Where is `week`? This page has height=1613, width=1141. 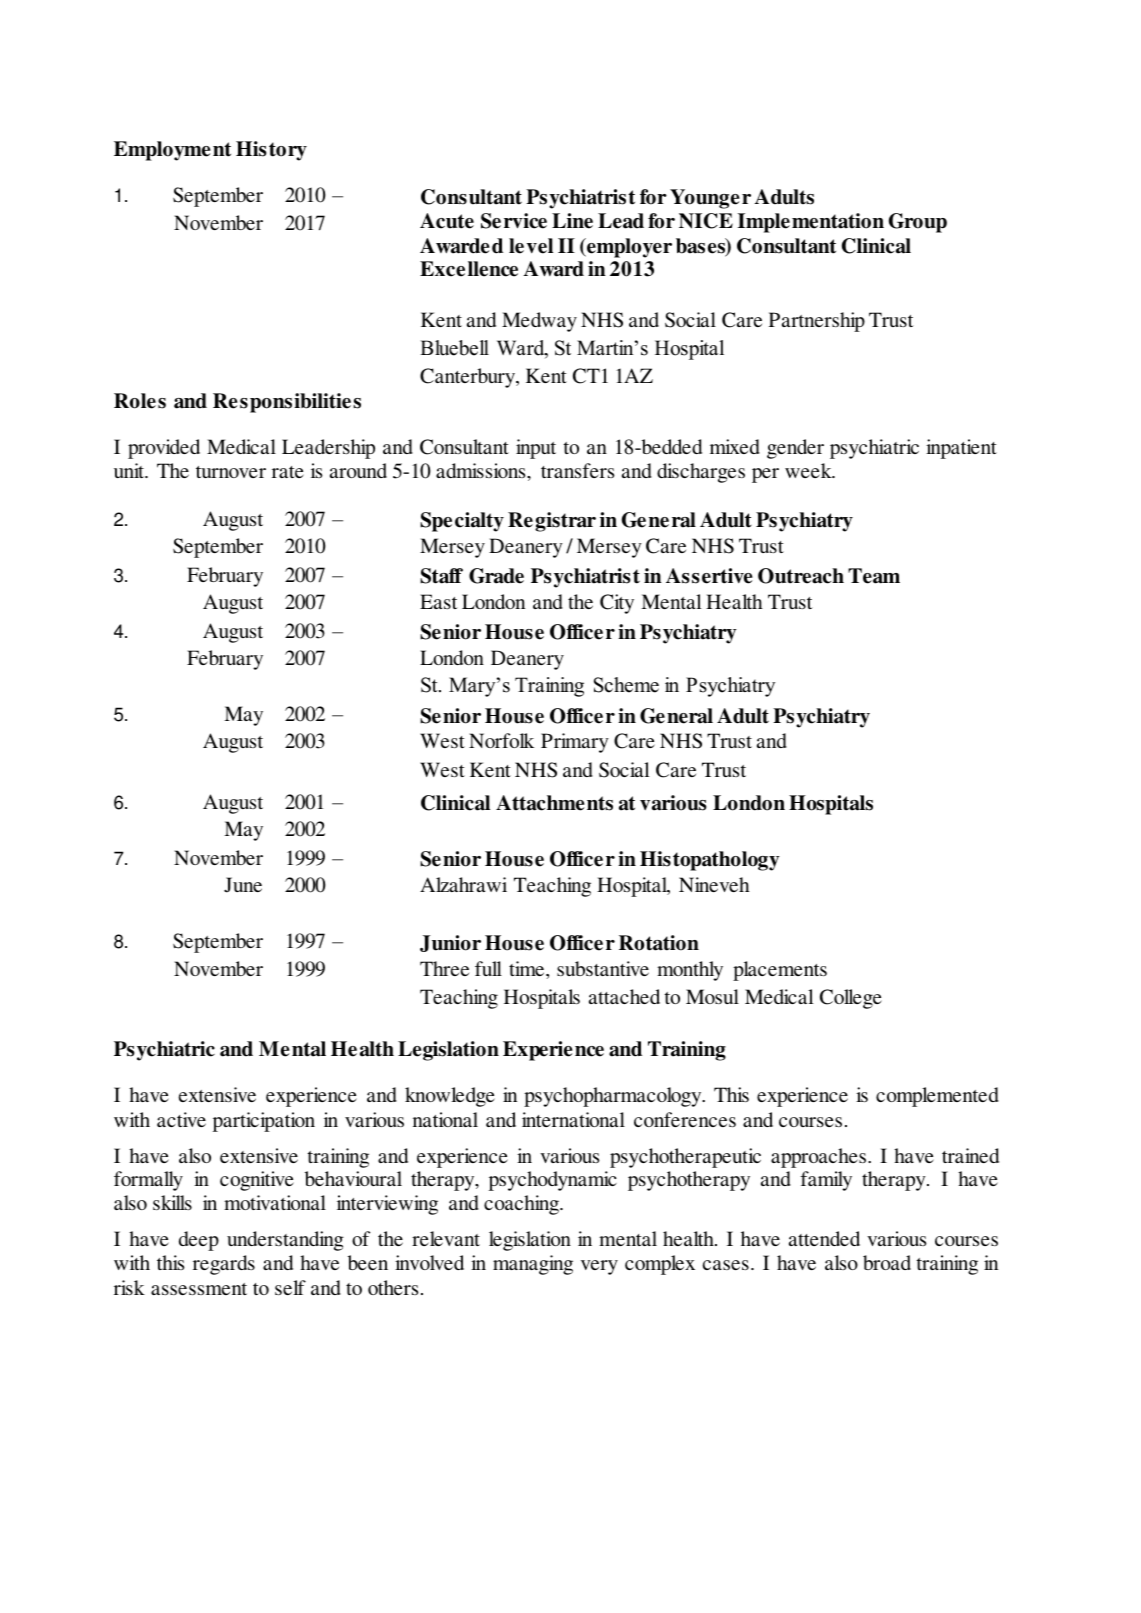 week is located at coordinates (809, 470).
